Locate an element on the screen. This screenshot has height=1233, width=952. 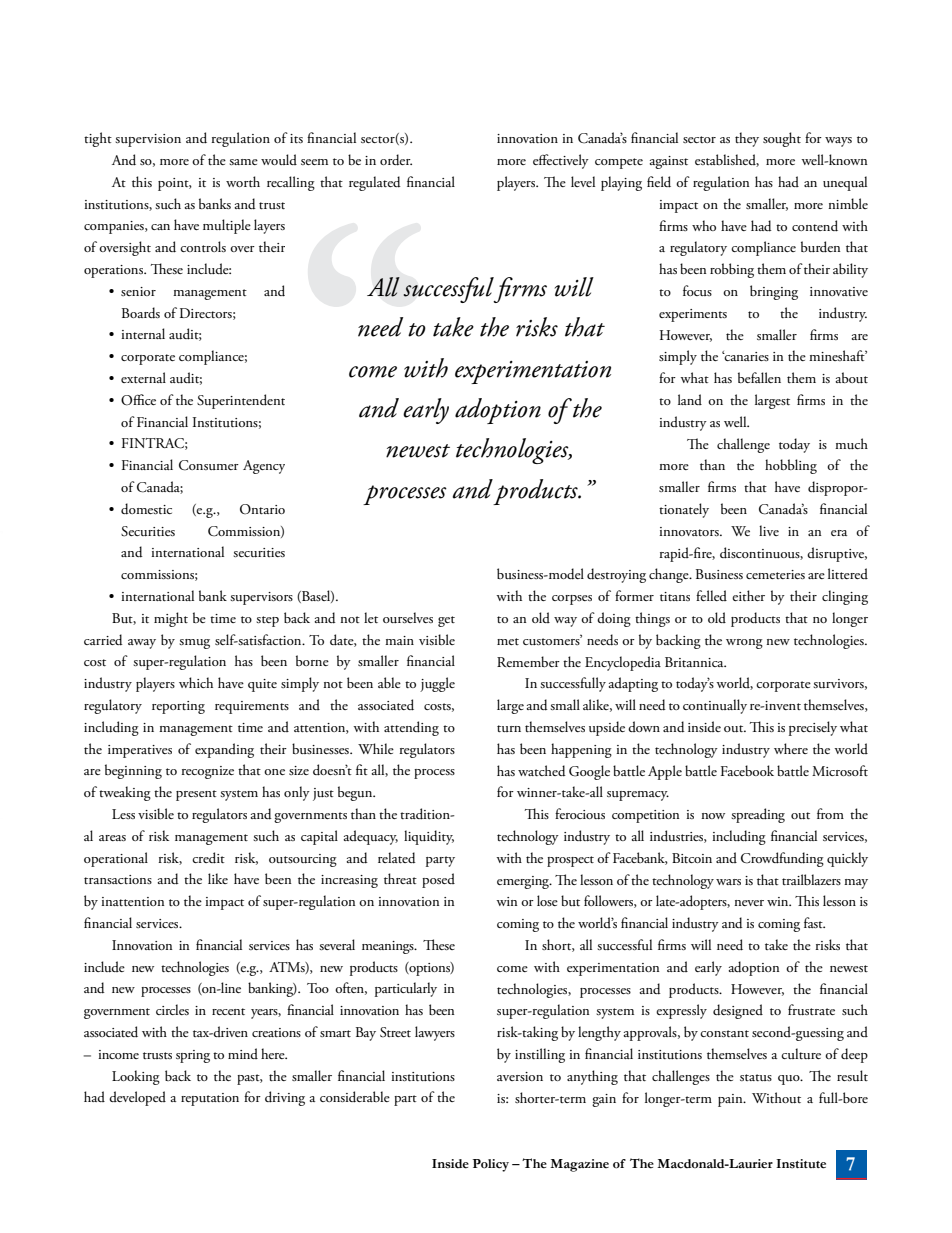
Office is located at coordinates (138, 400).
